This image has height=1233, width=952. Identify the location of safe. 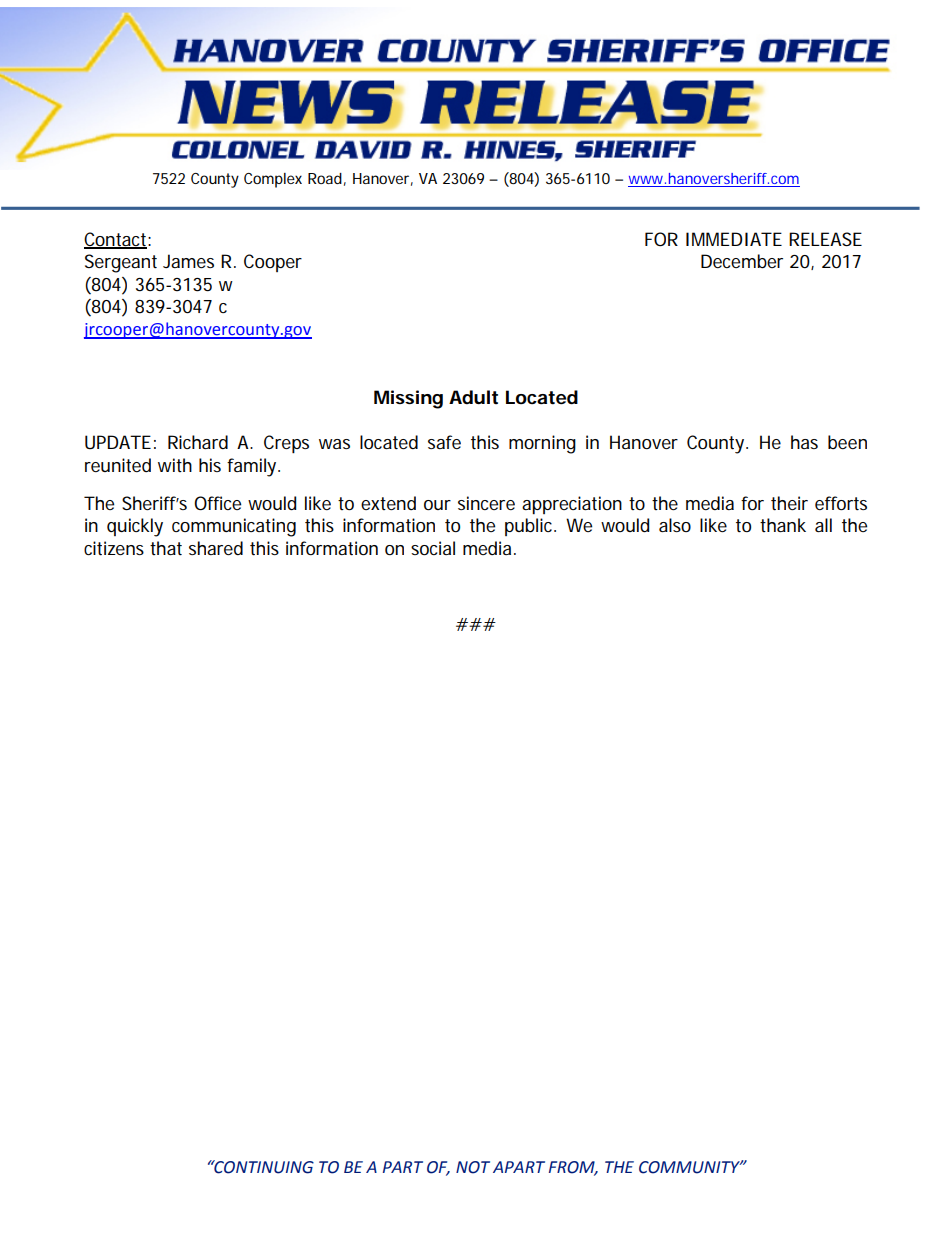
(444, 442).
